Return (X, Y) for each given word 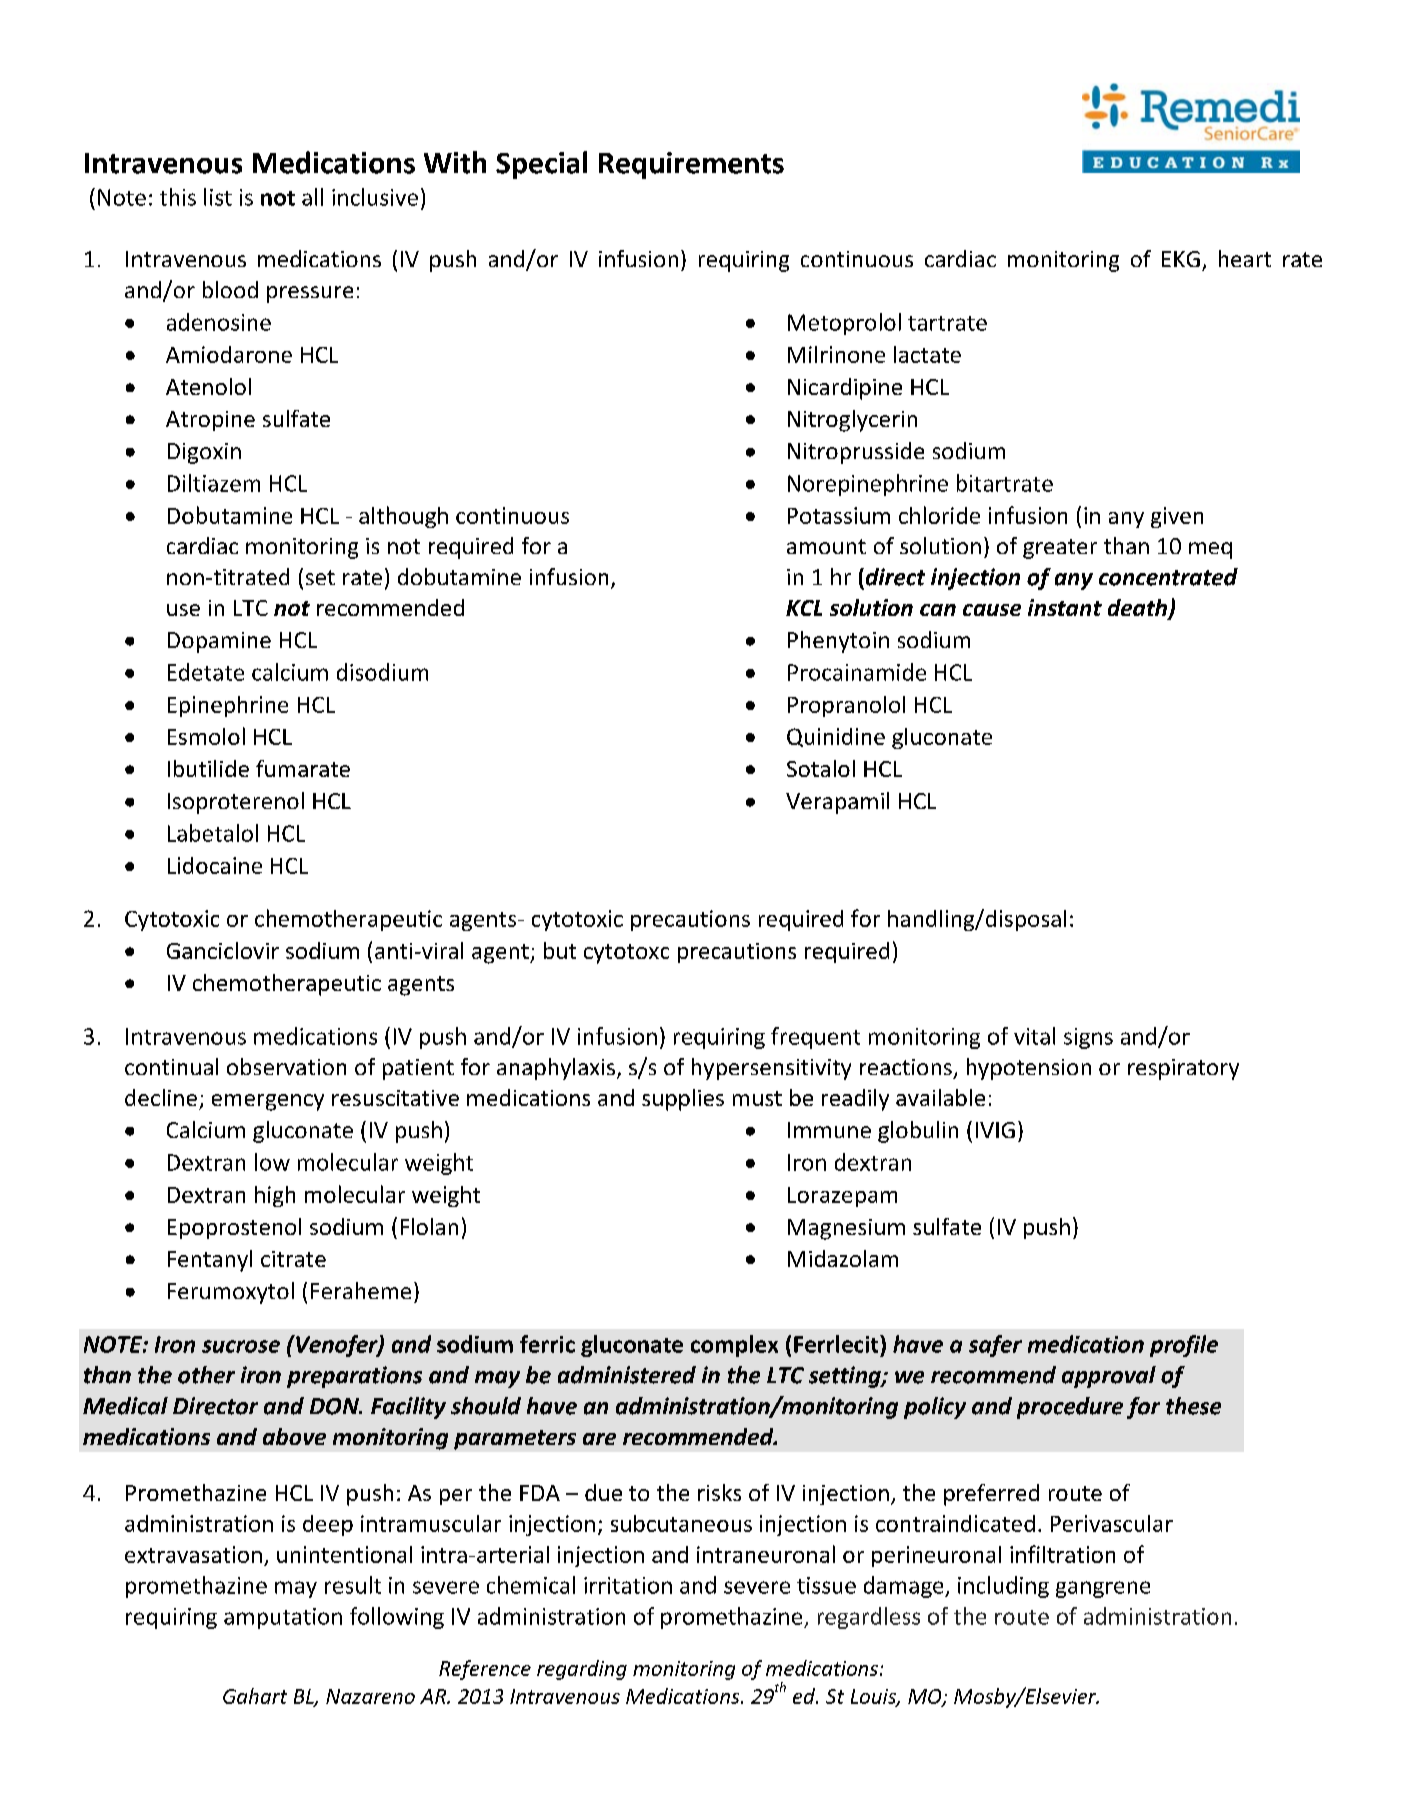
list (218, 197)
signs (1088, 1038)
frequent (815, 1038)
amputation (283, 1618)
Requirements (691, 165)
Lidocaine (215, 865)
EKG (1181, 259)
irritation (628, 1585)
